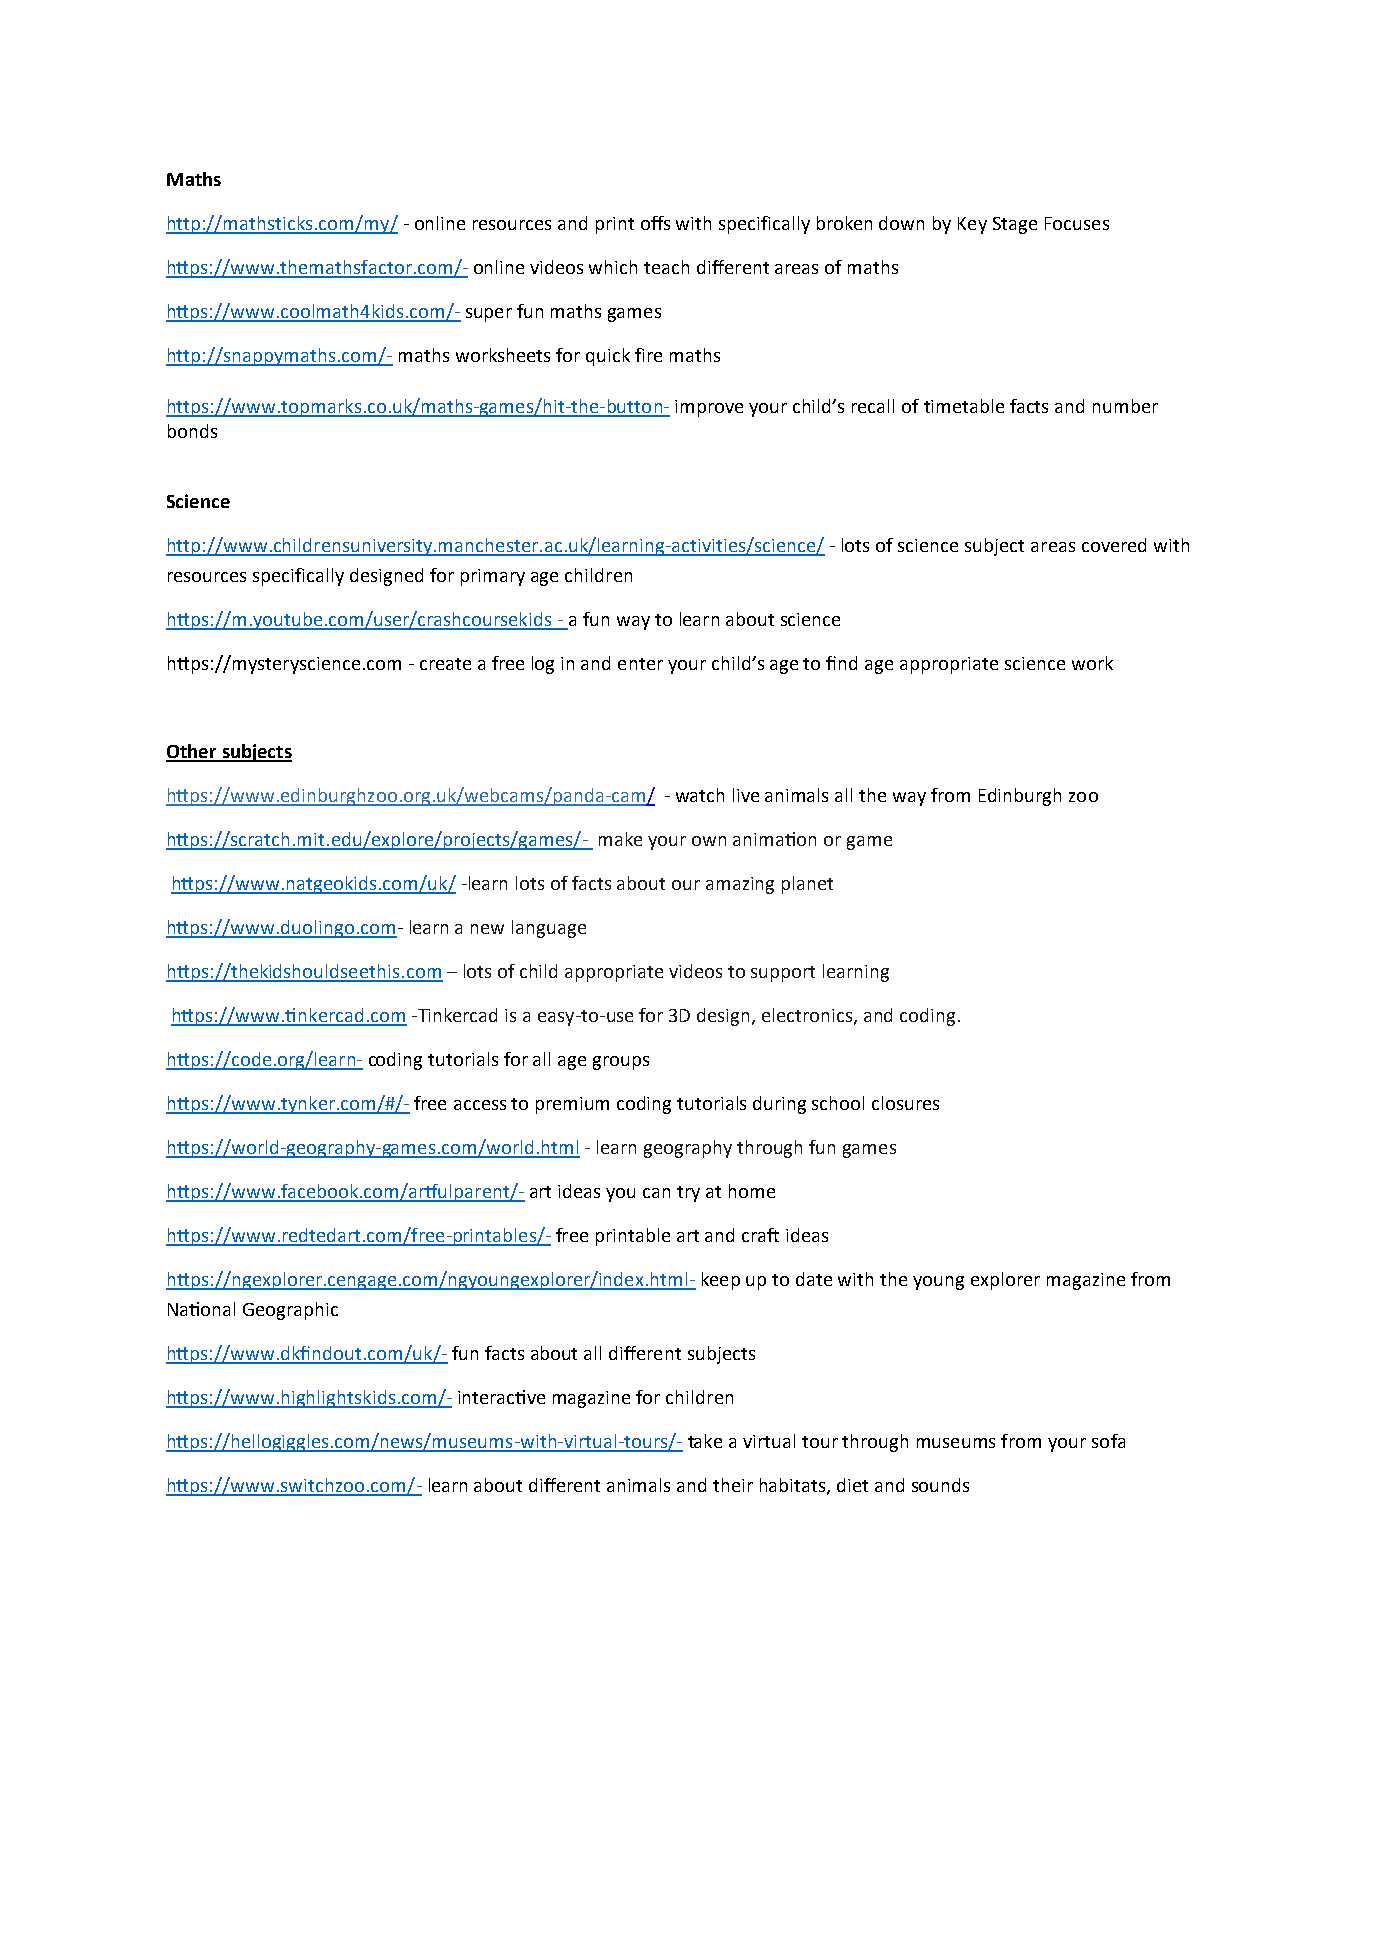 The width and height of the document is (1375, 1945). I want to click on covered, so click(1114, 545).
